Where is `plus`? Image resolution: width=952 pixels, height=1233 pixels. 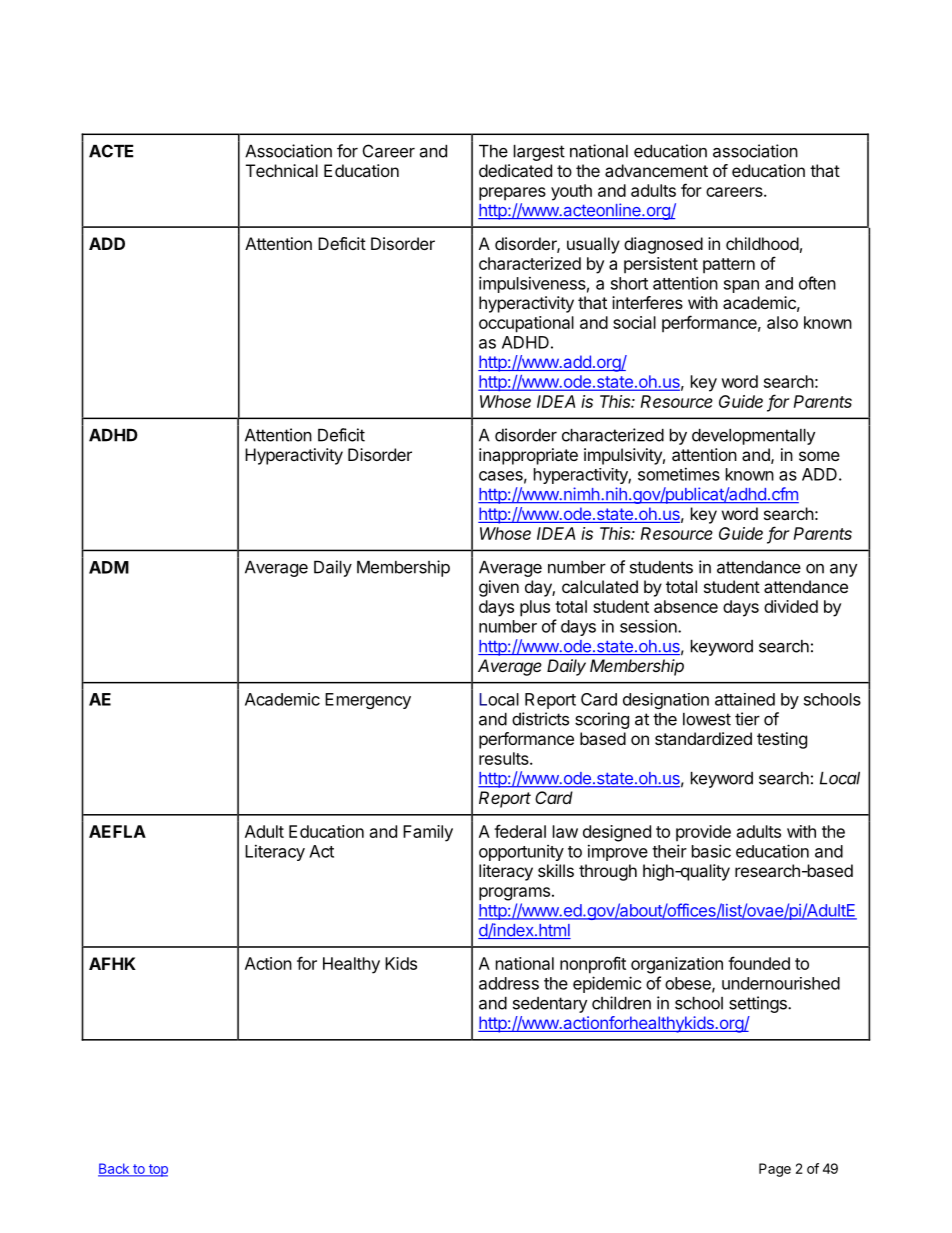
plus is located at coordinates (535, 608).
